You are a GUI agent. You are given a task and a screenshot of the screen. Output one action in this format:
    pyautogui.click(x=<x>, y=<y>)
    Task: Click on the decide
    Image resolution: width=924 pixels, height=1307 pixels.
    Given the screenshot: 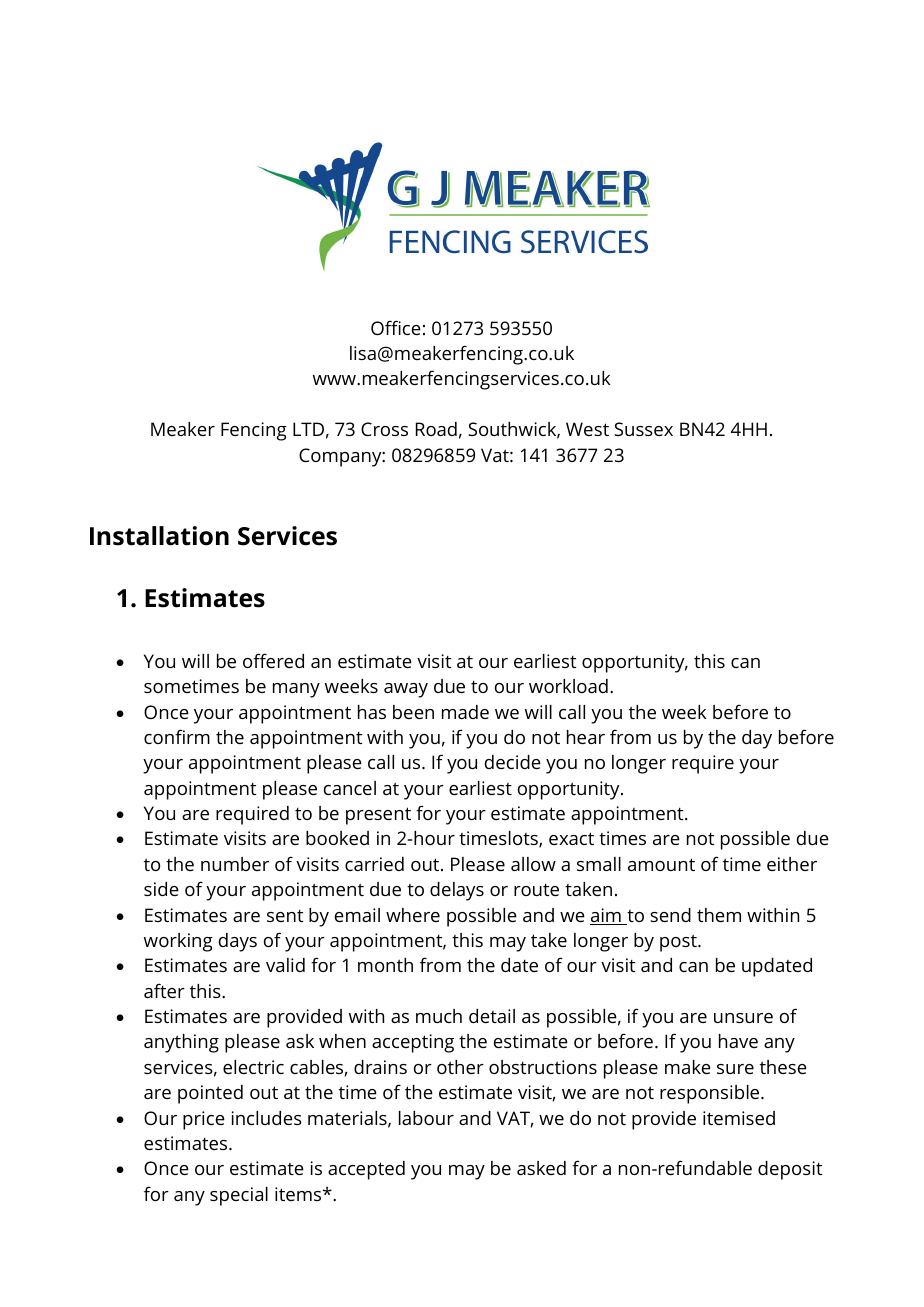 What is the action you would take?
    pyautogui.click(x=513, y=762)
